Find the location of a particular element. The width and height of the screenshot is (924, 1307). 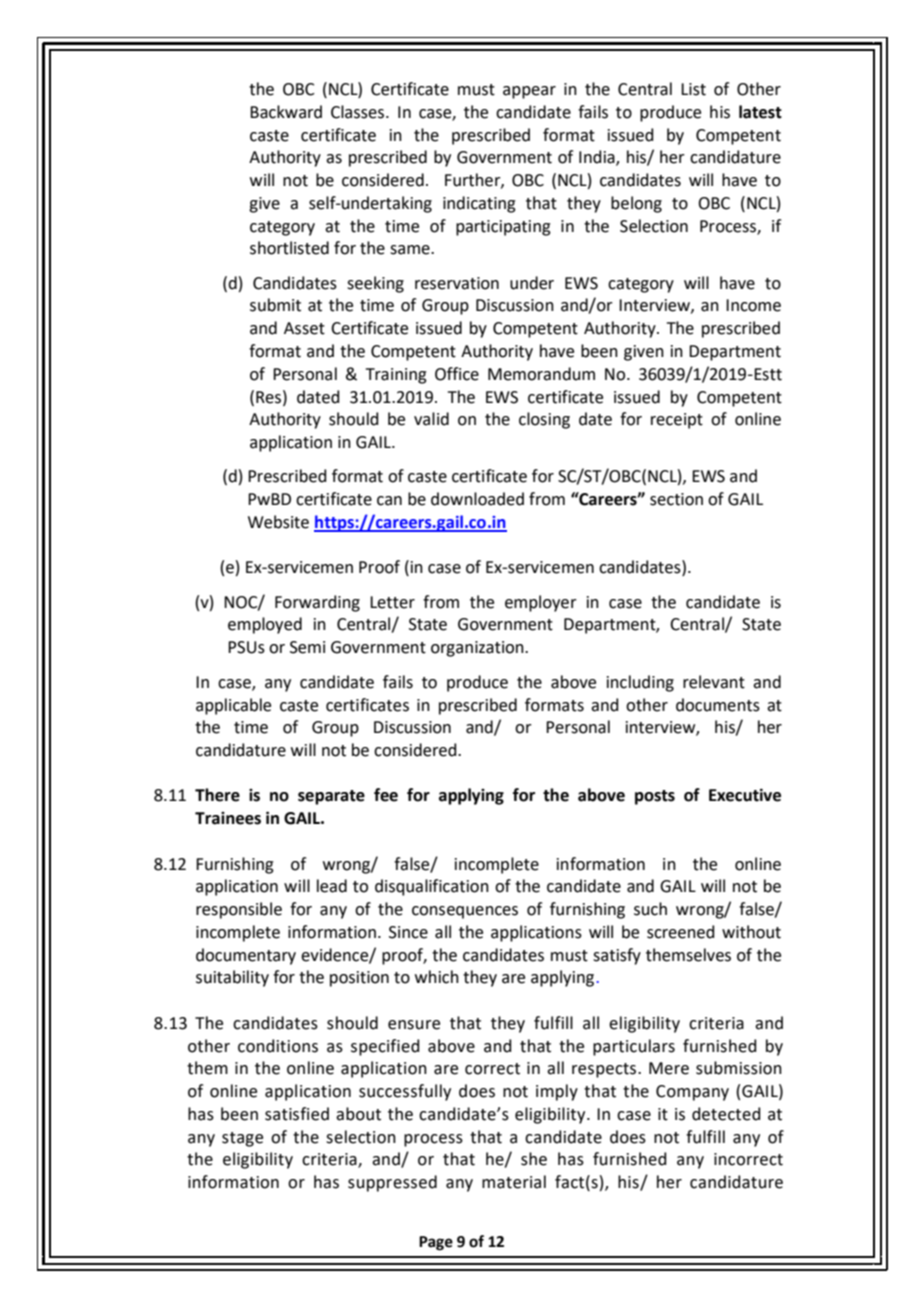

organization is located at coordinates (478, 649).
